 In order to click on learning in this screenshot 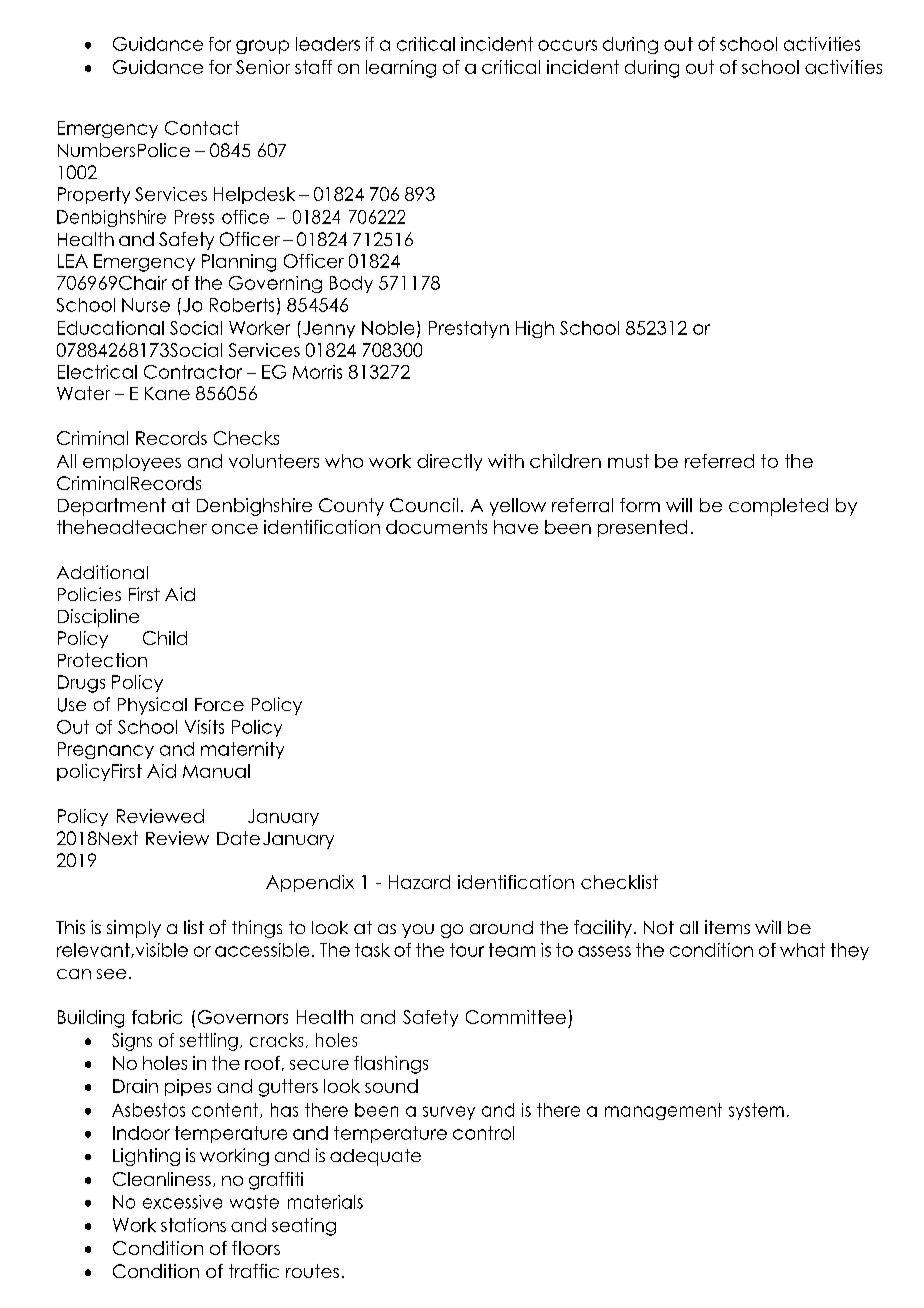, I will do `click(401, 69)`.
